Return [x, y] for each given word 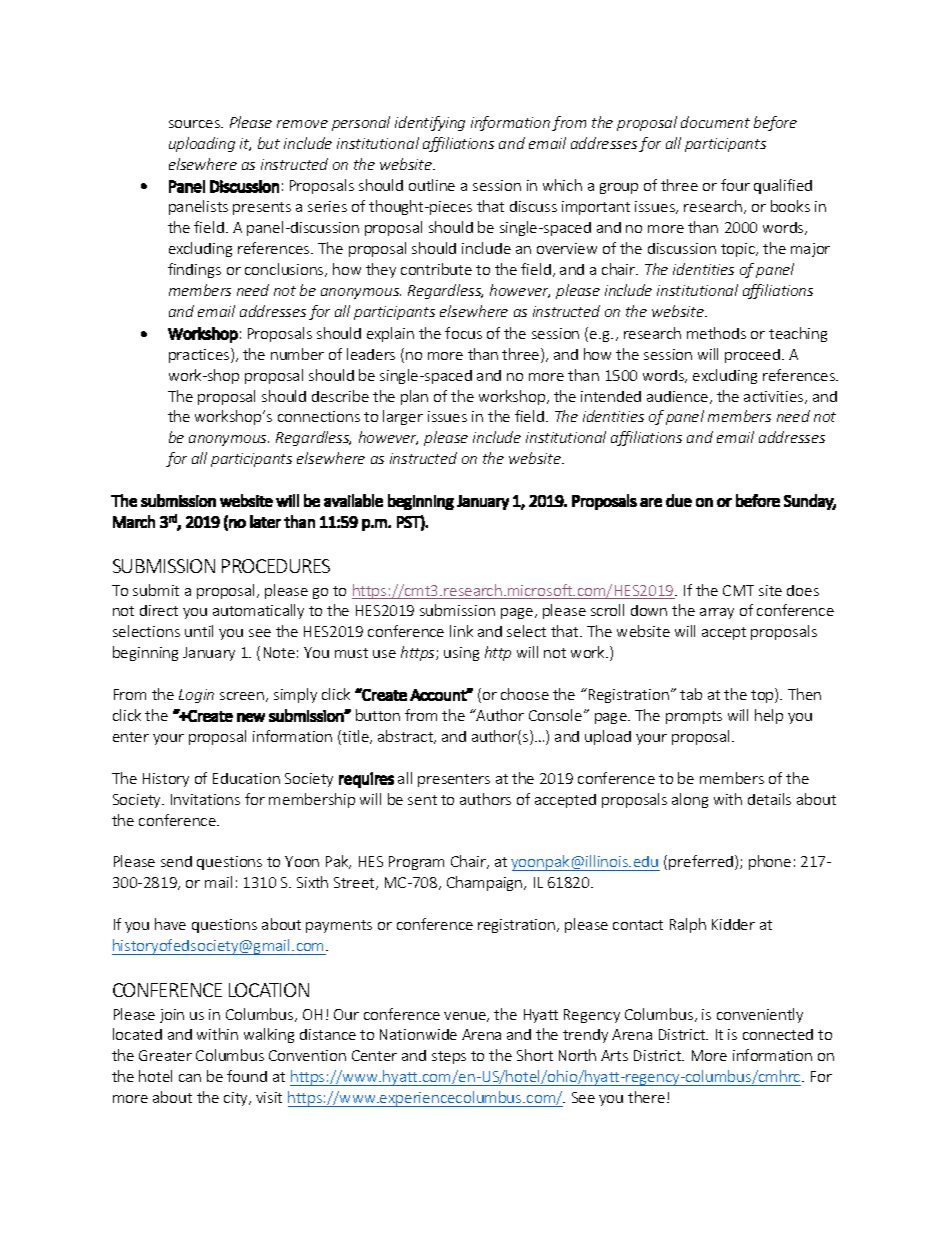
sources [196, 124]
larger [403, 417]
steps [449, 1057]
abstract [407, 737]
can [190, 1078]
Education [246, 778]
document [715, 122]
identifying [430, 123]
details [769, 799]
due [679, 500]
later [265, 521]
